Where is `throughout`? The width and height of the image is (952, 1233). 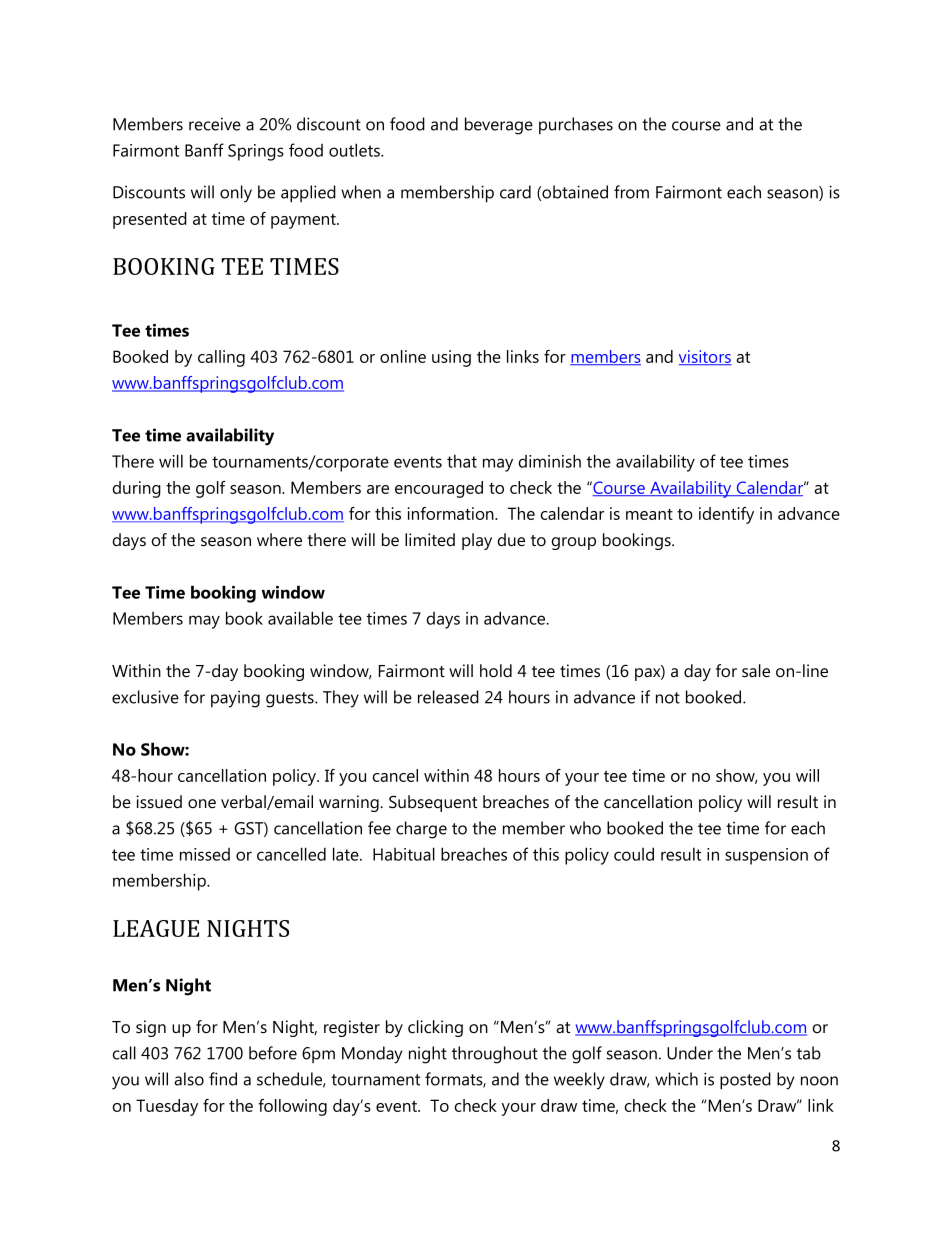 throughout is located at coordinates (495, 1055).
